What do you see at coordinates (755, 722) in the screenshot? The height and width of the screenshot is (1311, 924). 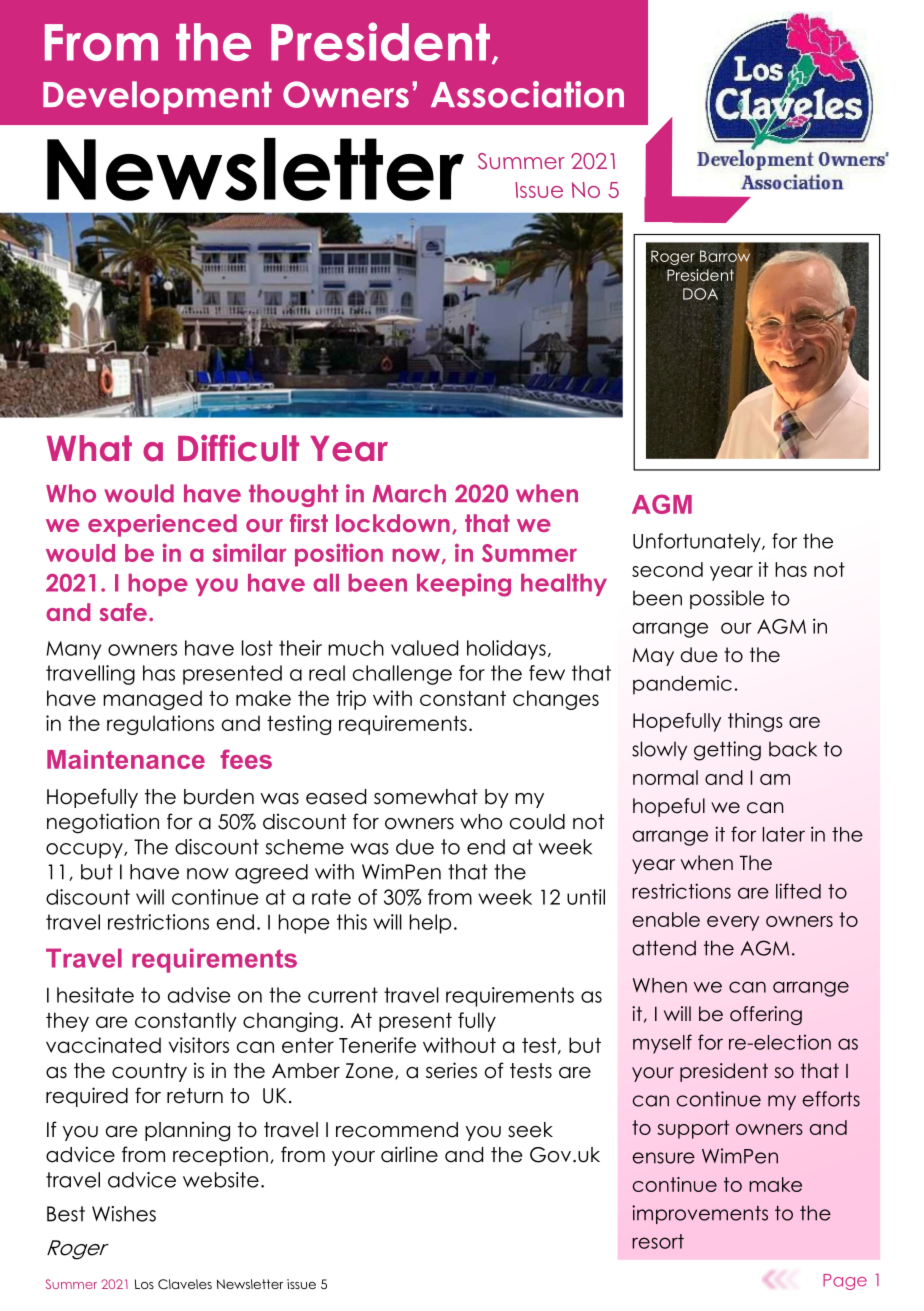 I see `things` at bounding box center [755, 722].
